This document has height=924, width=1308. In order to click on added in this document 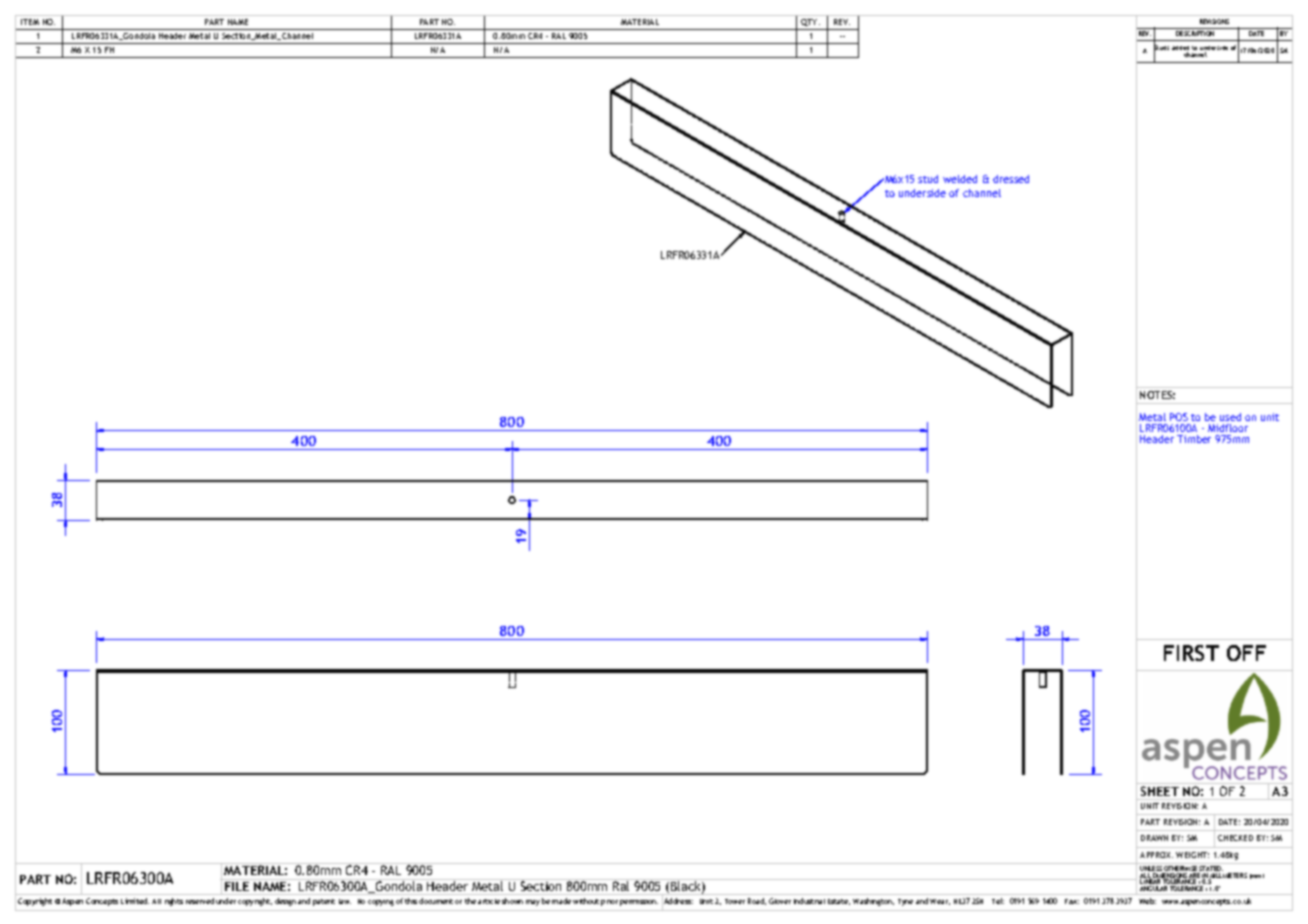, I will do `click(1180, 49)`.
